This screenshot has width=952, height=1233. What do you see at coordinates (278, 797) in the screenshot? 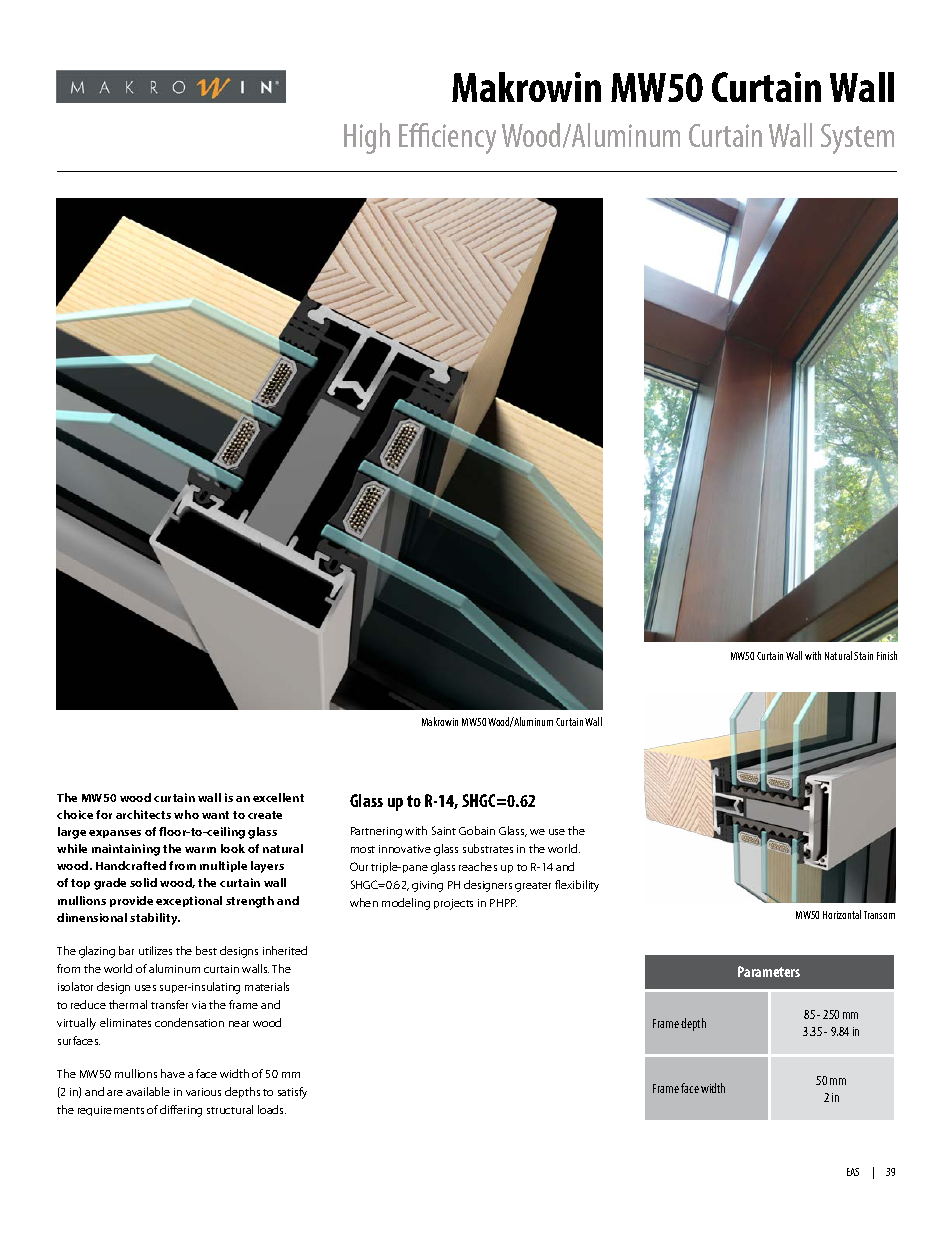
I see `excellent` at bounding box center [278, 797].
